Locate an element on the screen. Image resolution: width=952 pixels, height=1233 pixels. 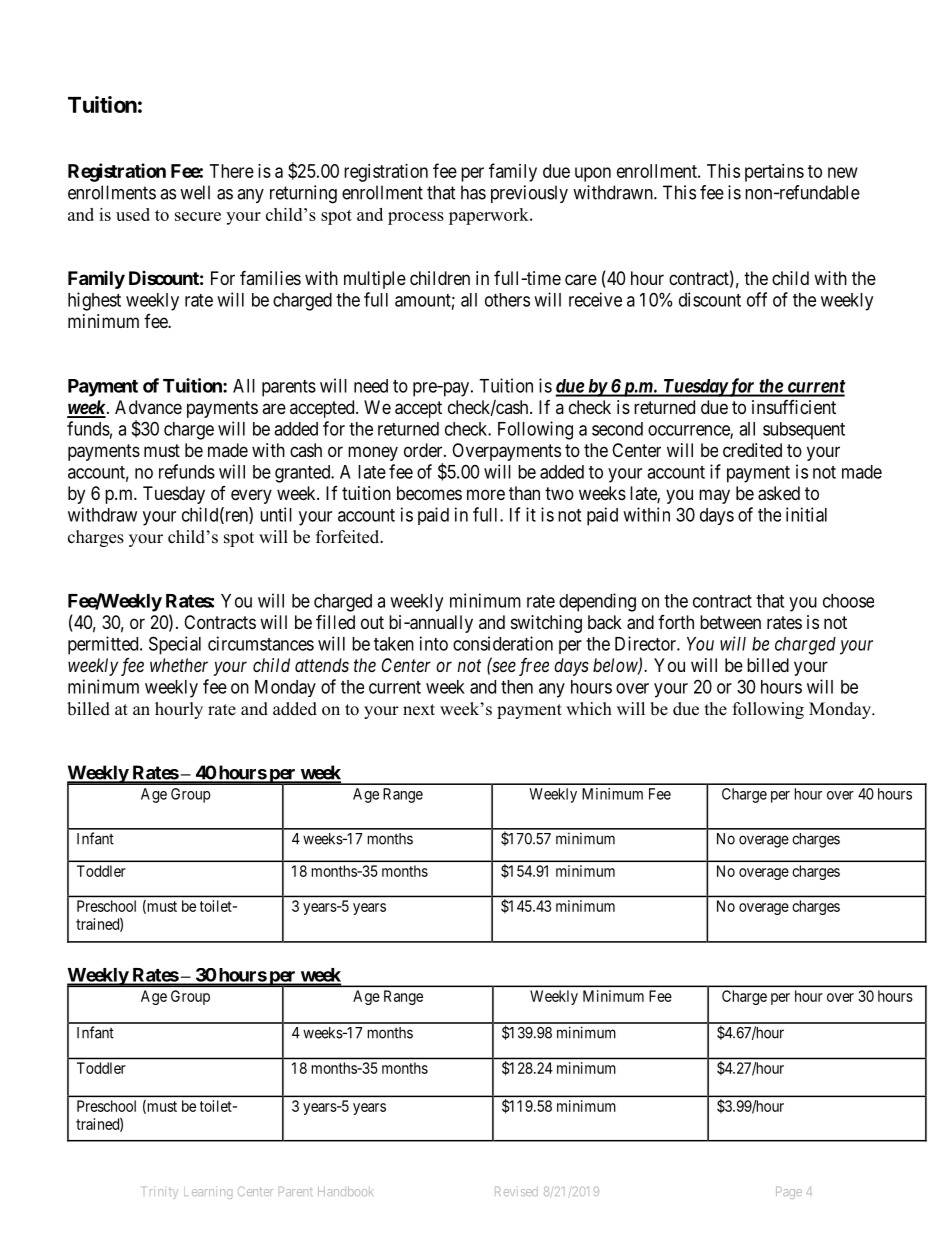
Advance is located at coordinates (148, 407).
